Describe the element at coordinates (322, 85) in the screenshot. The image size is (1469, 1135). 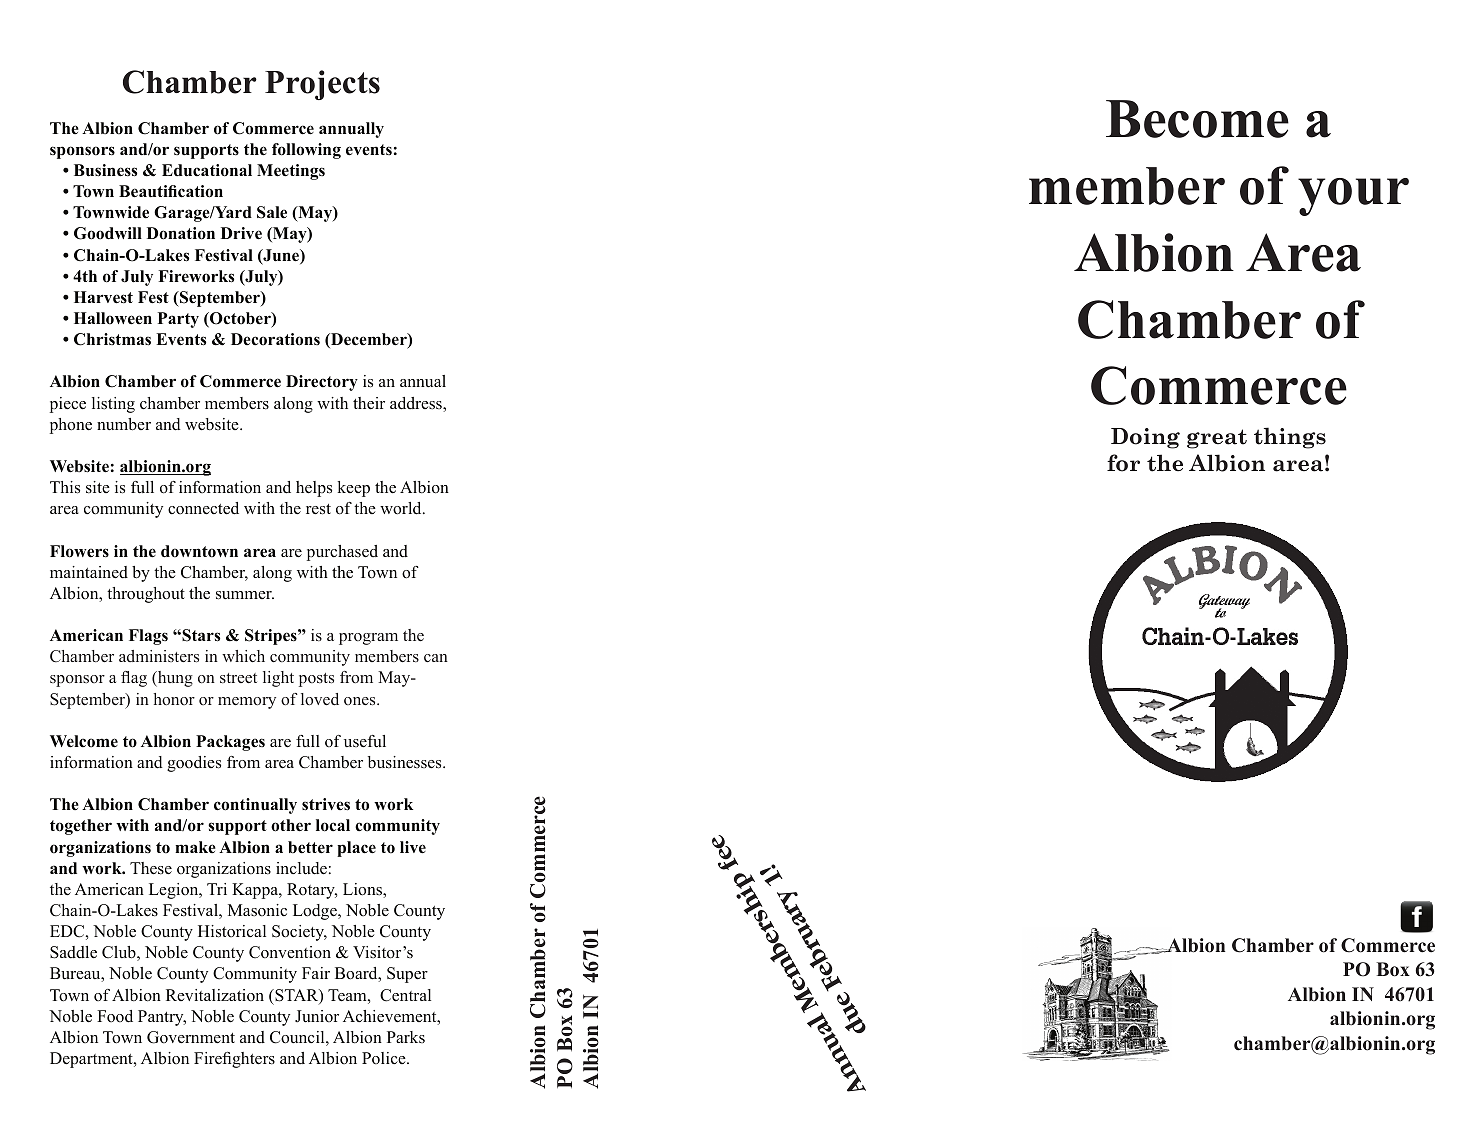
I see `Projects` at that location.
